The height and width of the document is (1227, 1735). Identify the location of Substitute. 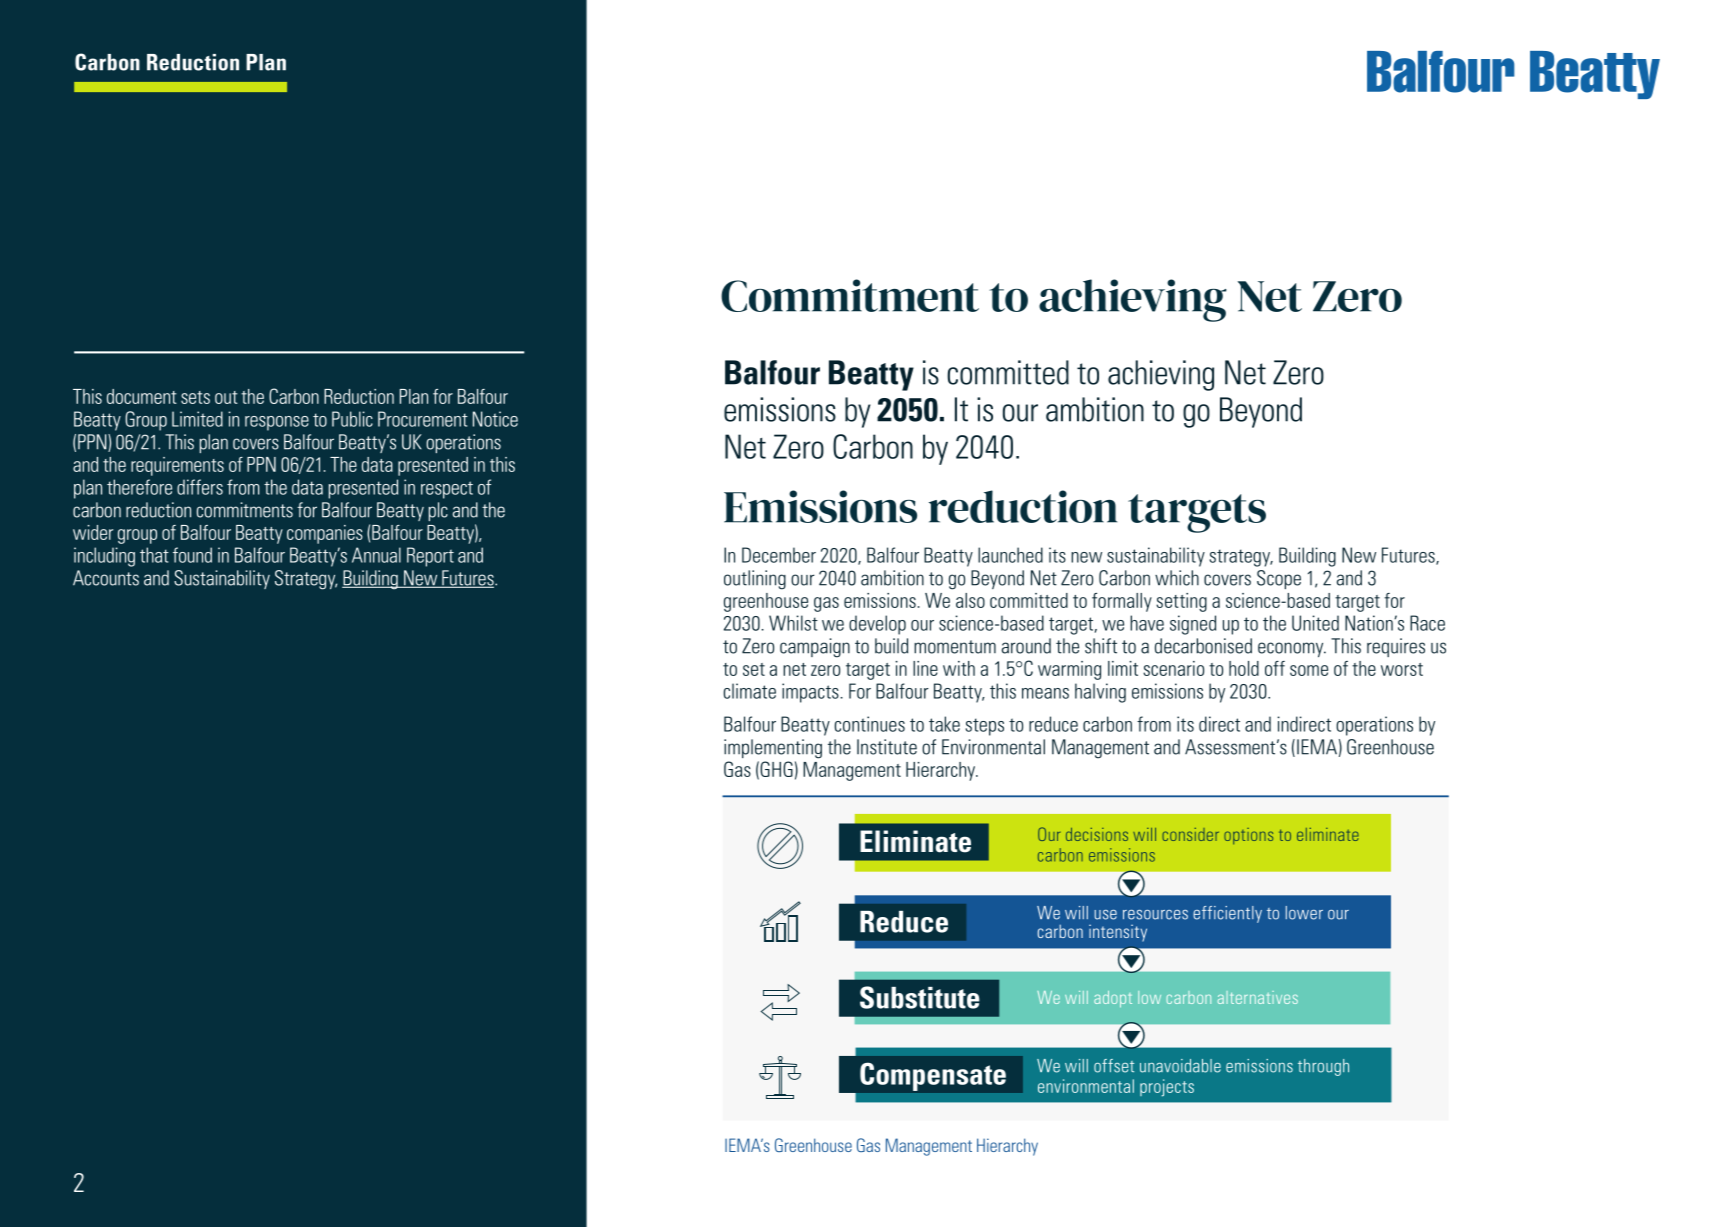
(920, 997).
